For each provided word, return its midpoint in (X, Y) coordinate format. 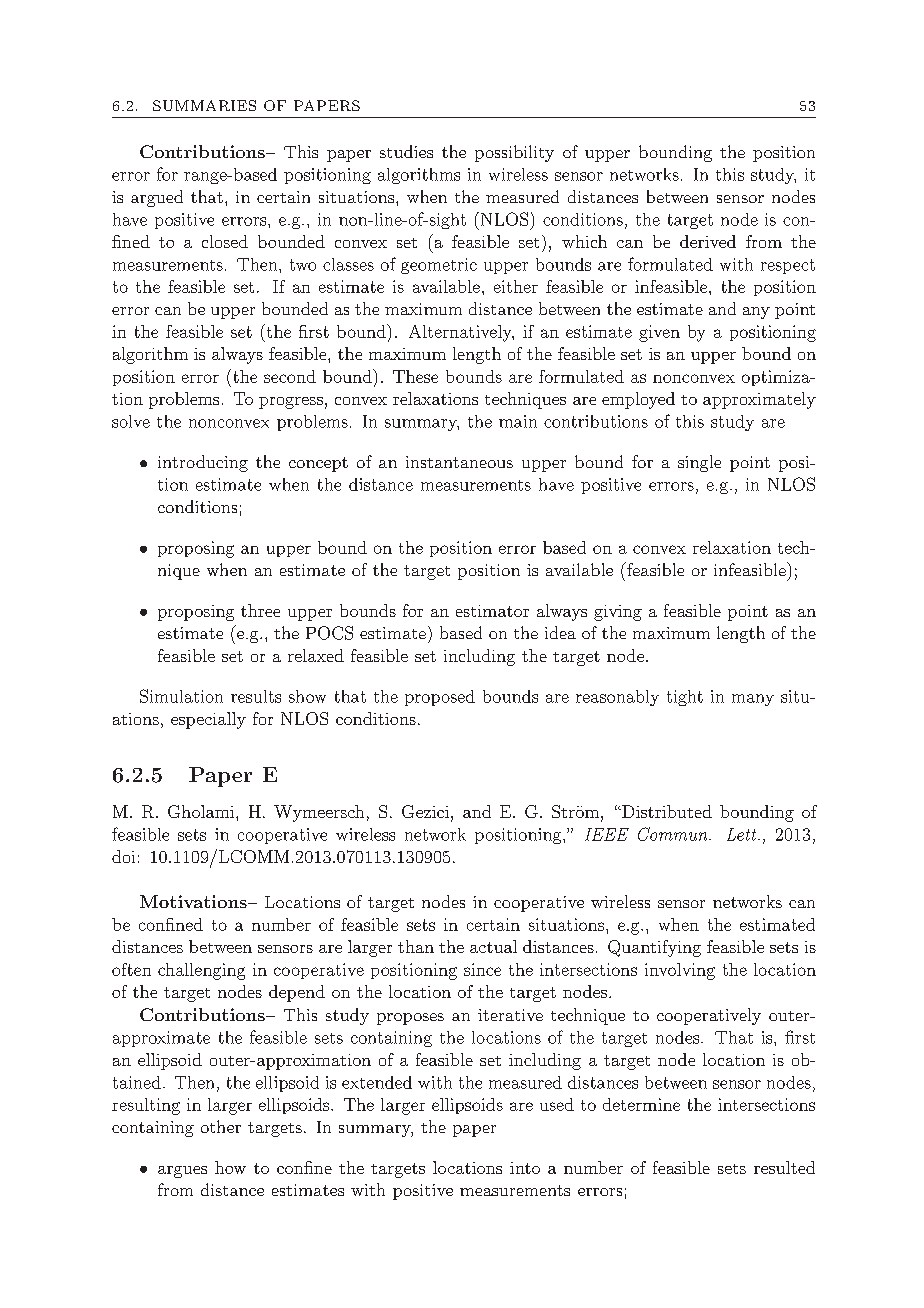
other (221, 1126)
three (260, 610)
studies (406, 151)
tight (685, 698)
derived (708, 241)
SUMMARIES (204, 105)
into (525, 1168)
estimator (492, 611)
